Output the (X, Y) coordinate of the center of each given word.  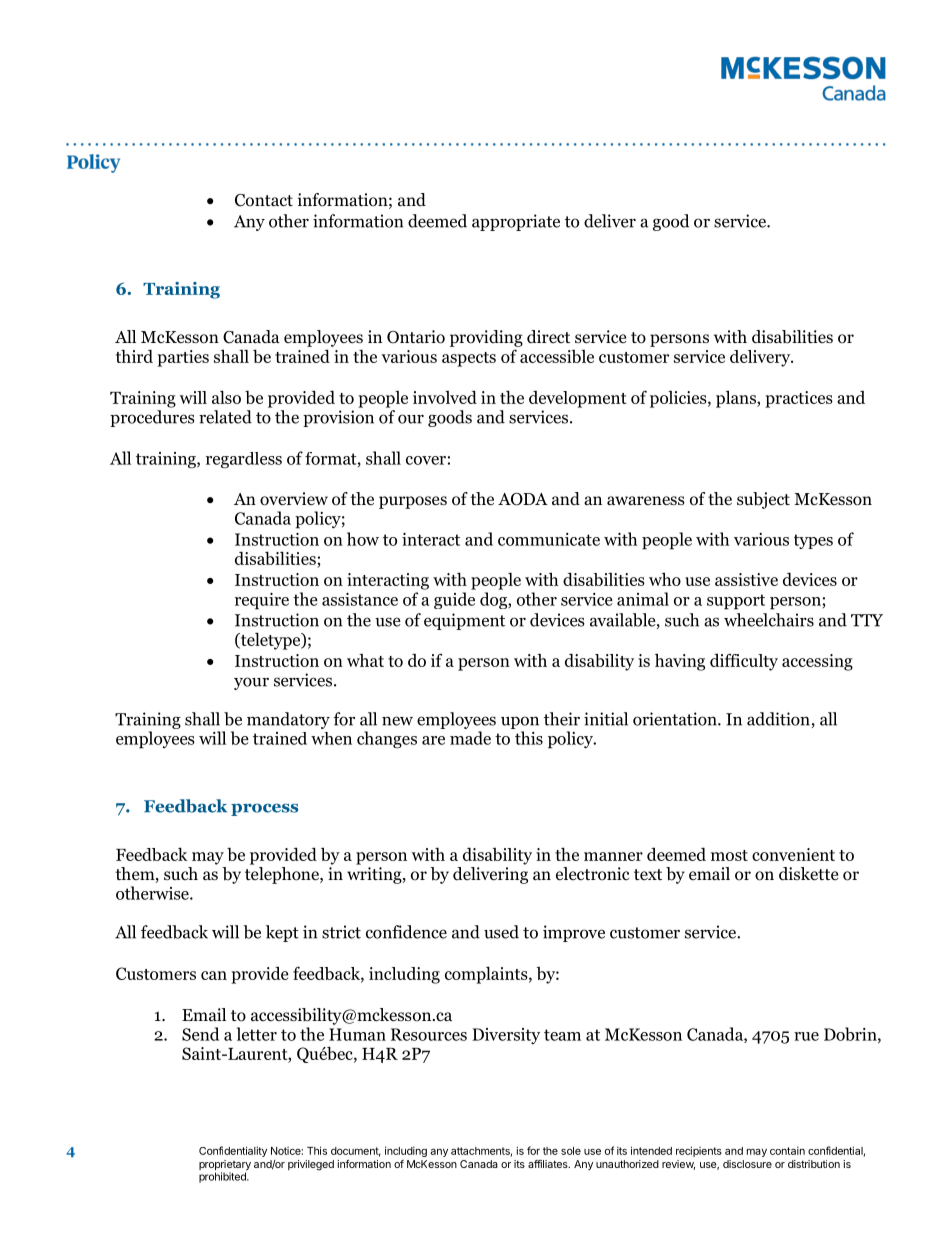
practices (799, 399)
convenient (793, 854)
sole (571, 1151)
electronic (593, 874)
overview (294, 499)
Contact (264, 200)
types (813, 541)
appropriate (516, 222)
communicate (549, 539)
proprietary (225, 1166)
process (264, 809)
